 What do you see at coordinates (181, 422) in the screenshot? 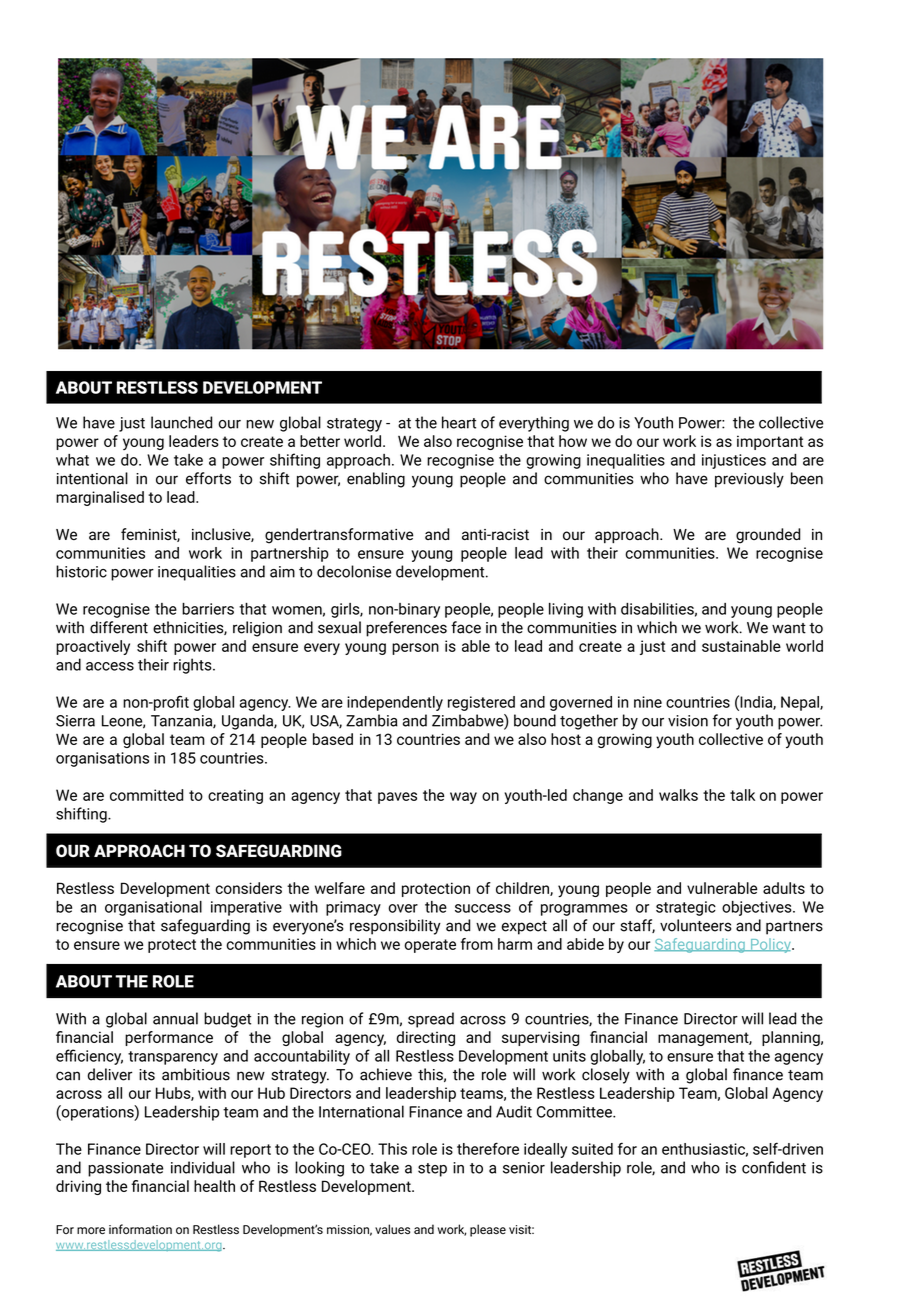
I see `launched` at bounding box center [181, 422].
